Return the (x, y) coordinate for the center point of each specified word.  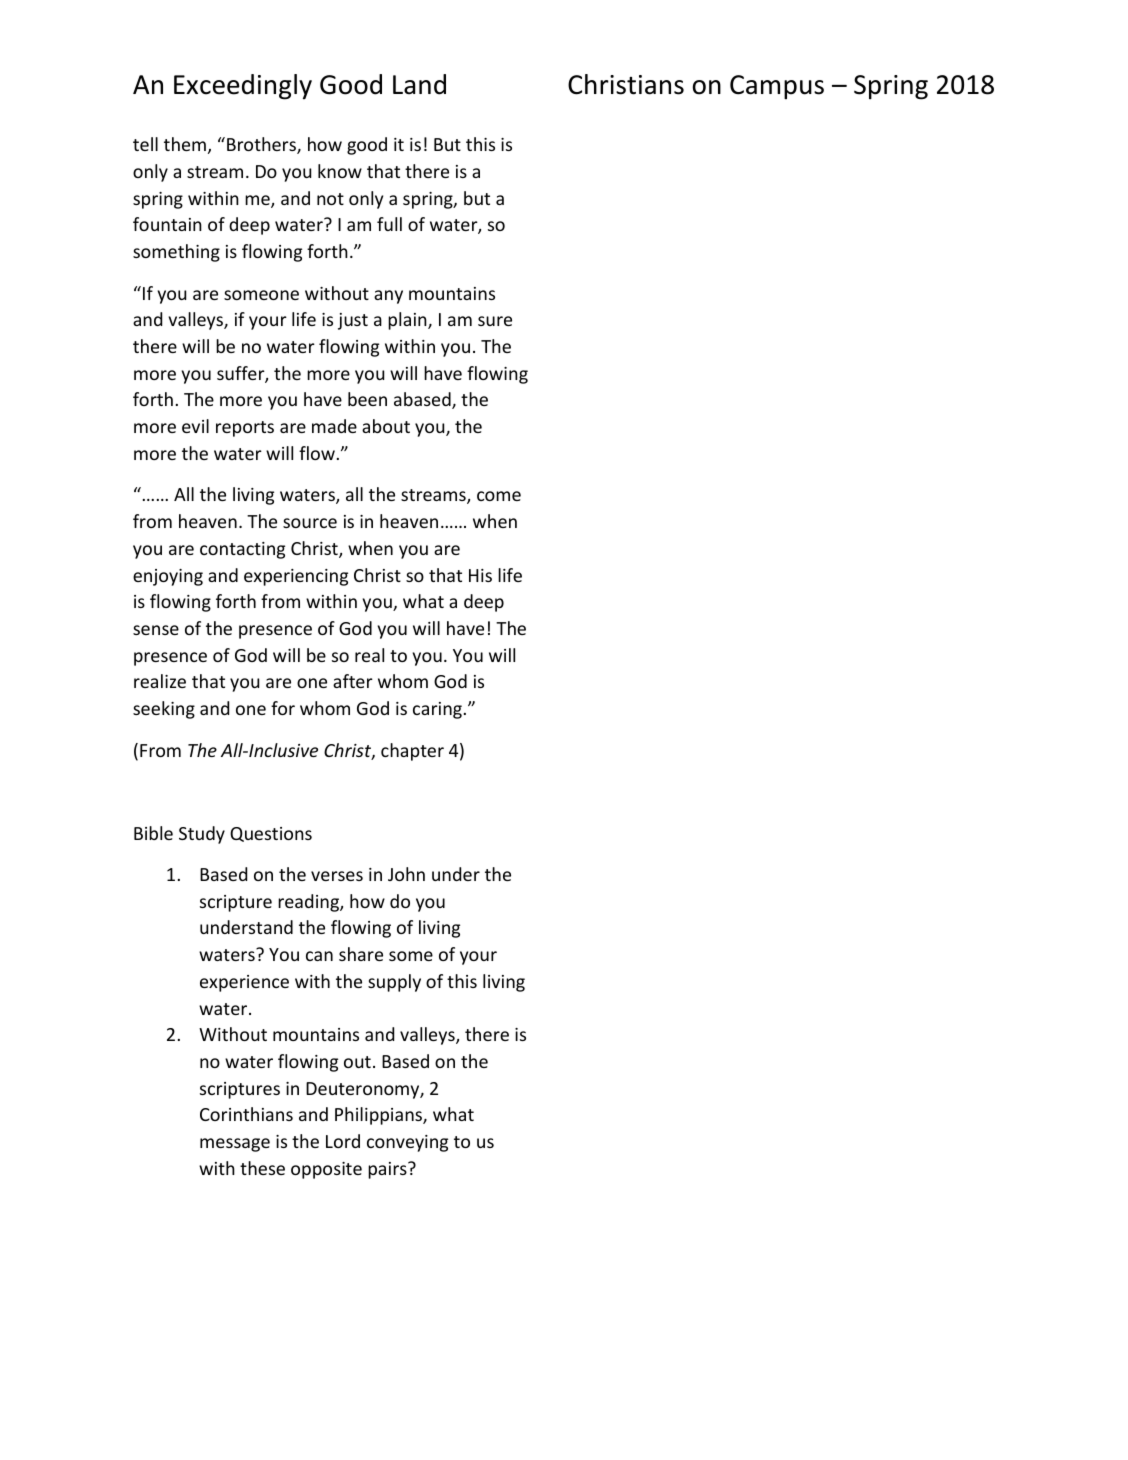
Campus (777, 87)
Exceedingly (243, 87)
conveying (407, 1143)
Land (419, 84)
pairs (388, 1170)
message (235, 1145)
